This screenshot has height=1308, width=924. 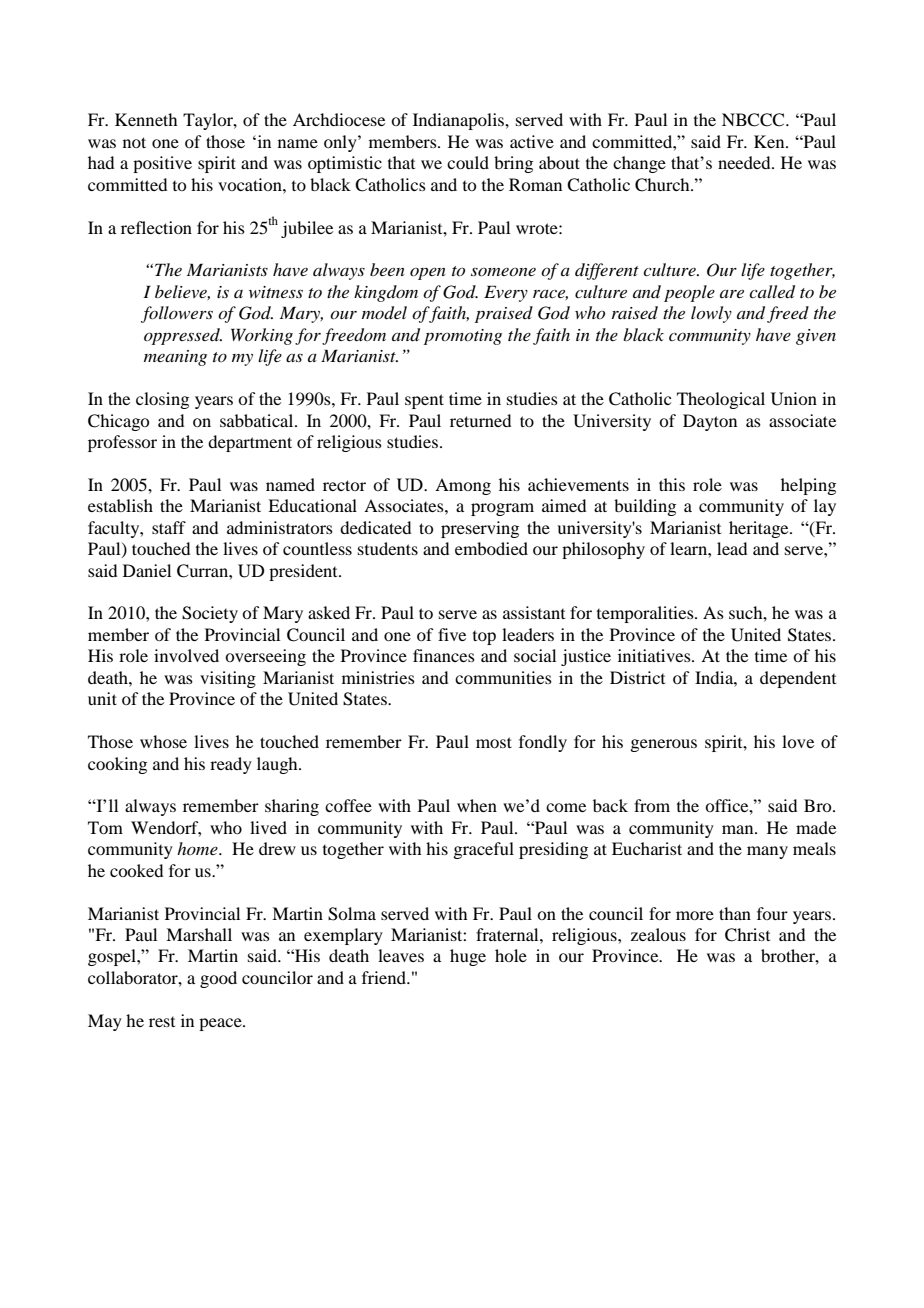 What do you see at coordinates (494, 742) in the screenshot?
I see `most` at bounding box center [494, 742].
